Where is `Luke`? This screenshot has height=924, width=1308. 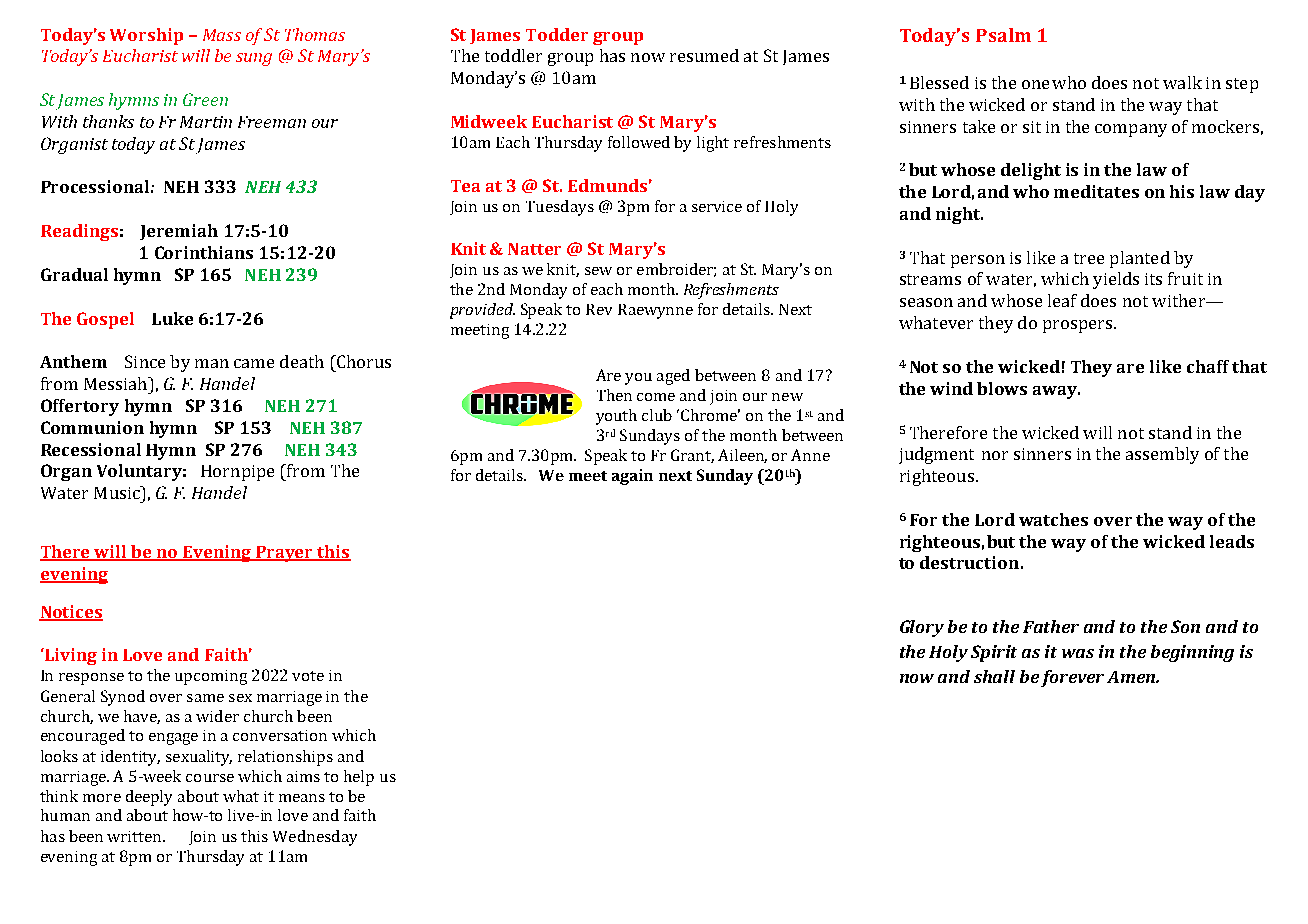
Luke is located at coordinates (172, 318).
